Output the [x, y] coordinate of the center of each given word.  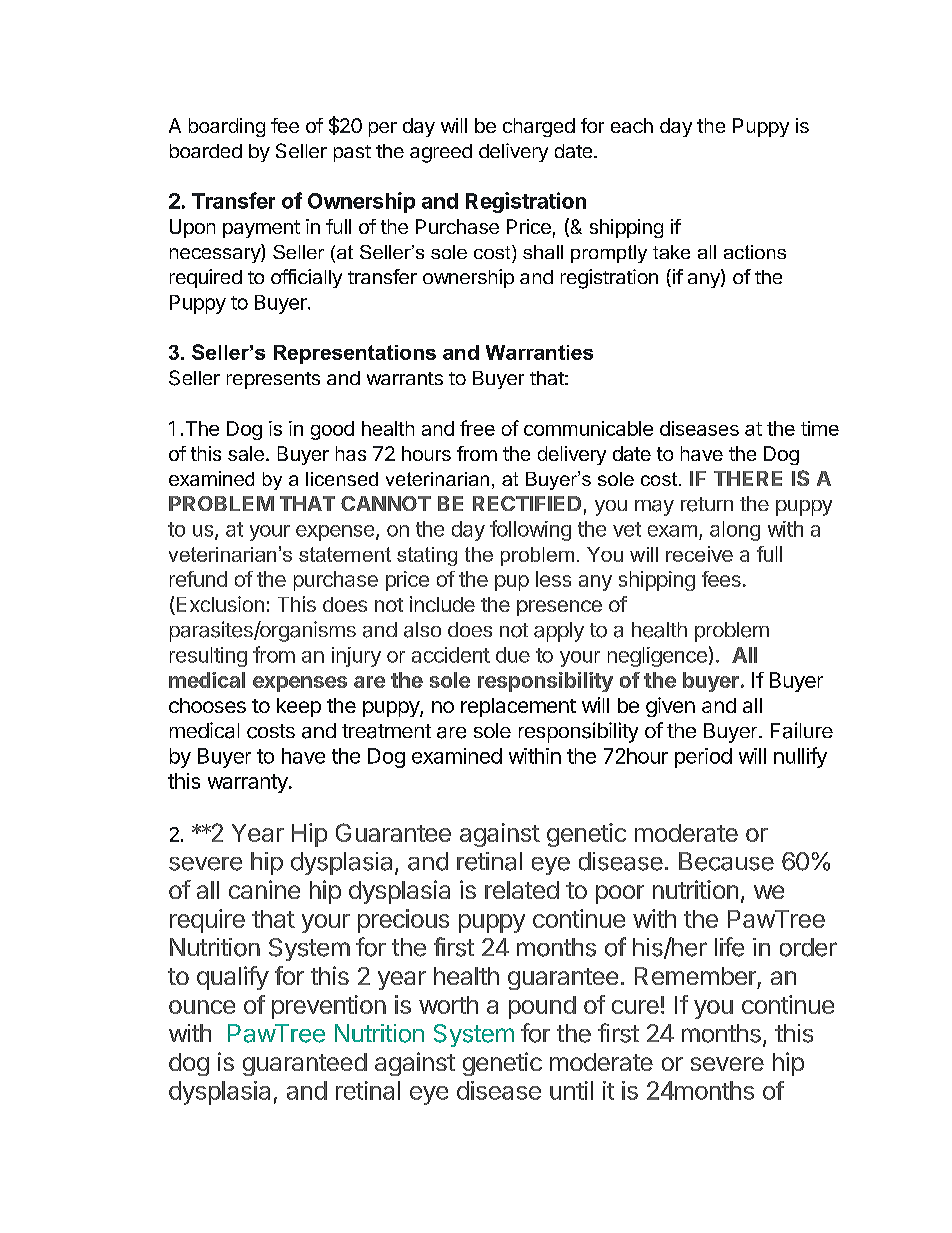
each [632, 125]
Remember [695, 976]
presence [559, 608]
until [571, 1090]
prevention [329, 1007]
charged [539, 127]
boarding [227, 127]
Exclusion [219, 605]
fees [721, 579]
